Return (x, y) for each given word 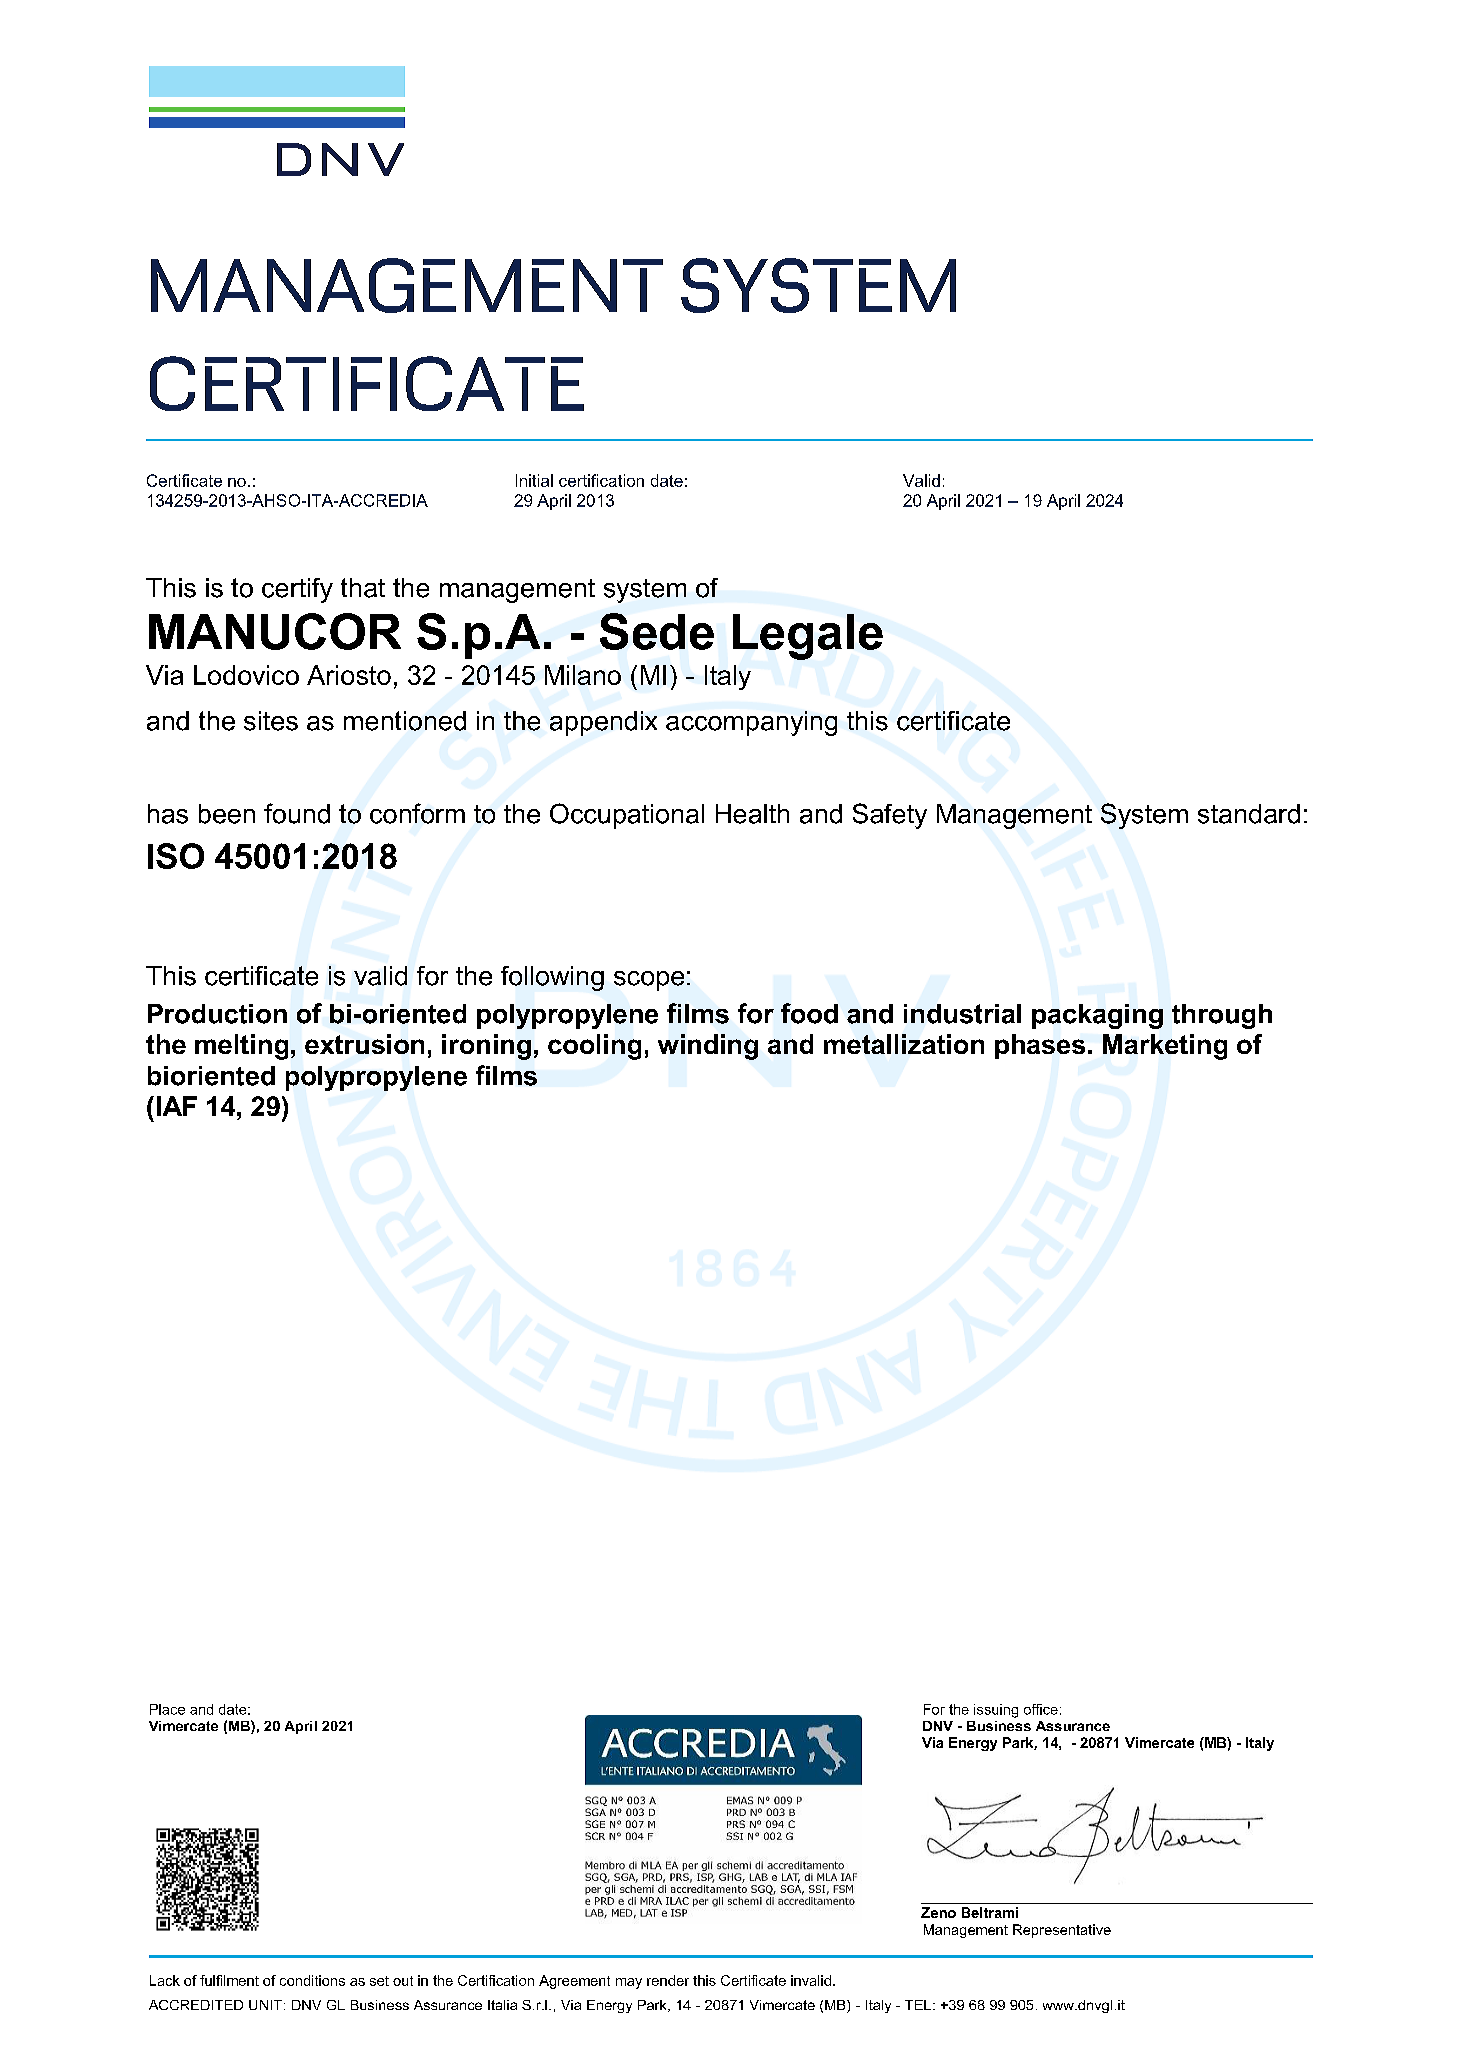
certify (297, 590)
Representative (1062, 1931)
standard (1249, 814)
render (668, 1980)
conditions (312, 1980)
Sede (657, 631)
